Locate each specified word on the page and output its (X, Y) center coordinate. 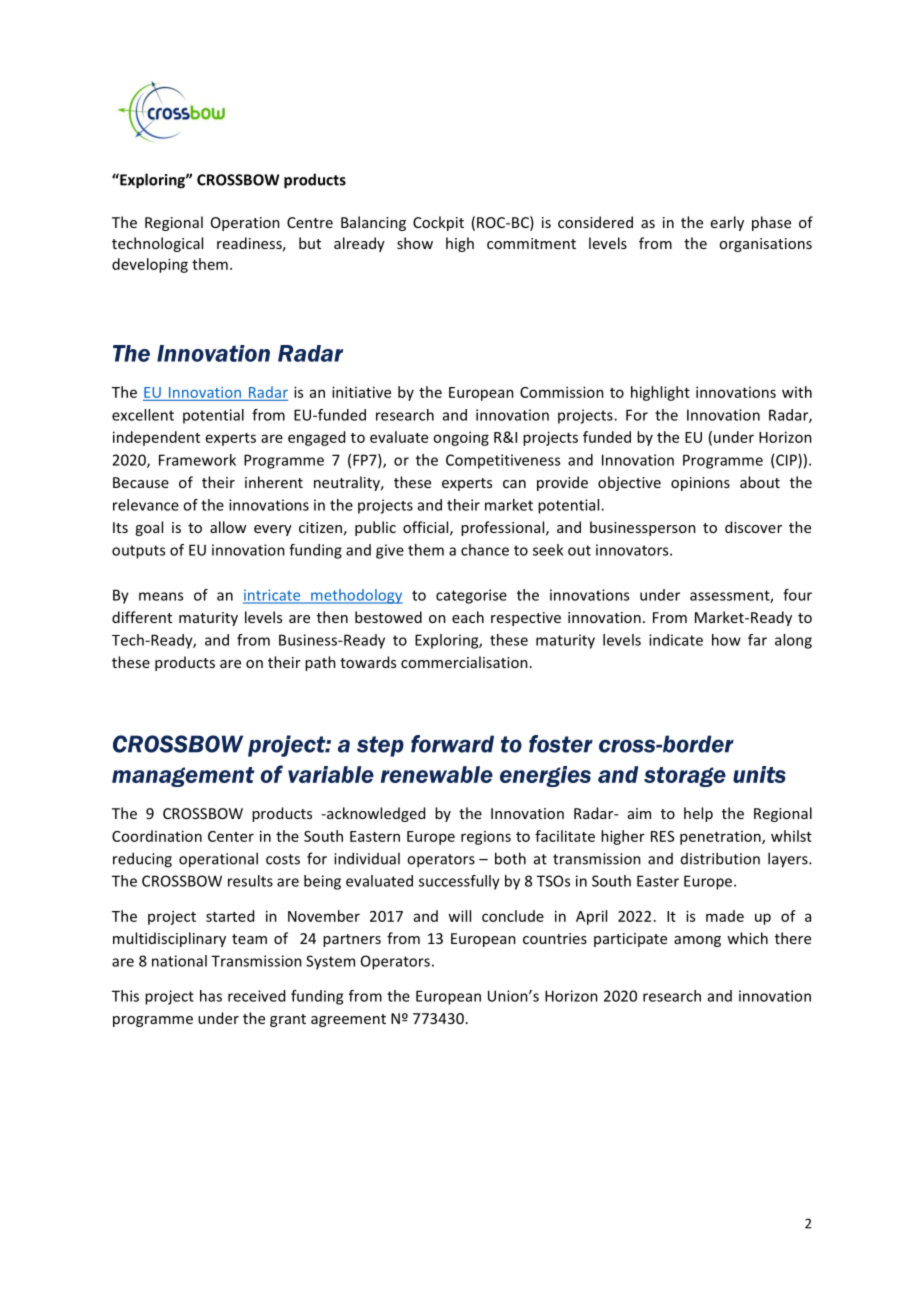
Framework (197, 460)
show (415, 243)
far (757, 640)
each (468, 617)
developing (150, 265)
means (161, 596)
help (698, 814)
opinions (700, 484)
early (727, 223)
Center (231, 836)
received (256, 996)
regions (486, 838)
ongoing (461, 438)
